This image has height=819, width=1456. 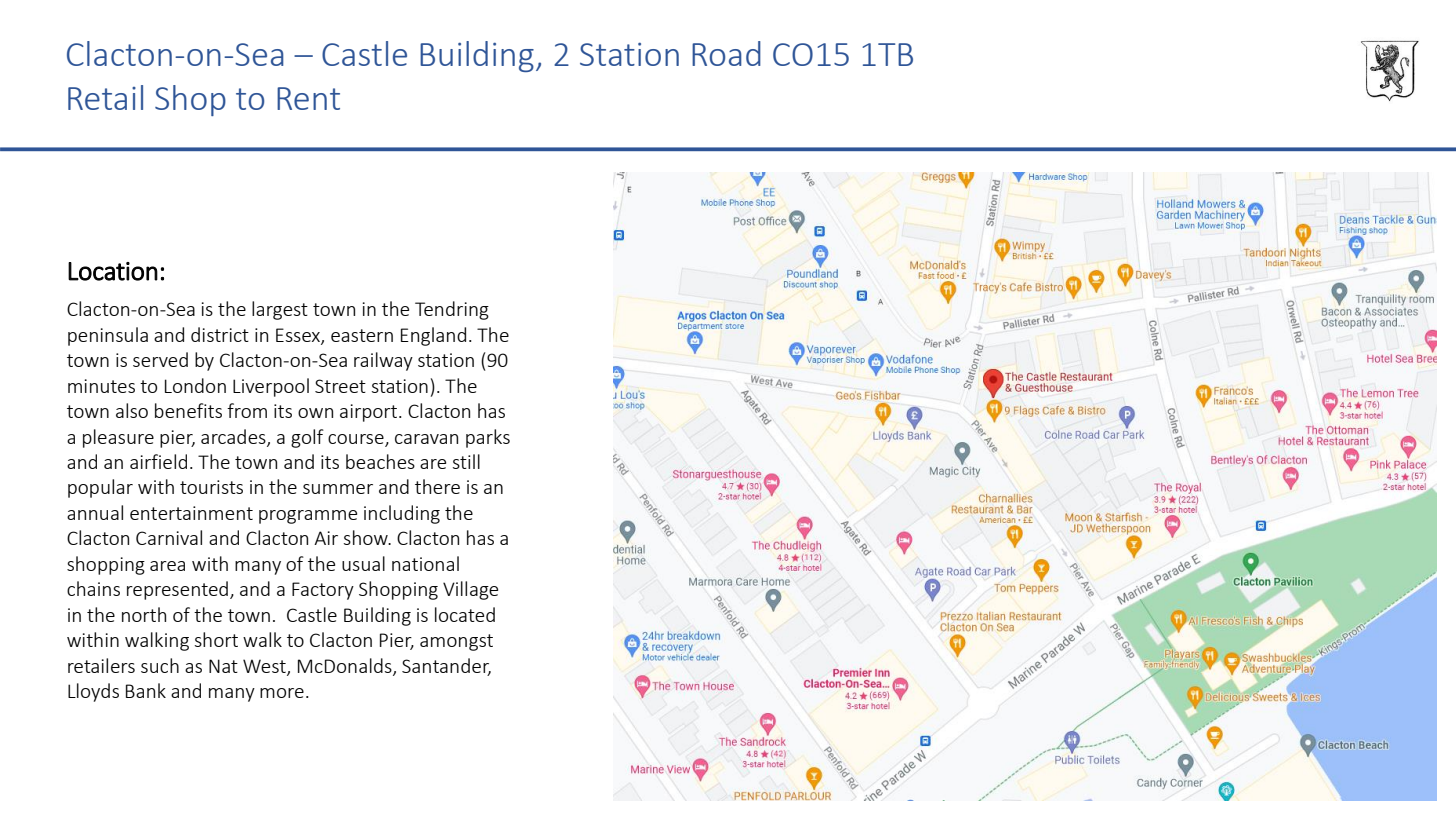 What do you see at coordinates (402, 514) in the image?
I see `including` at bounding box center [402, 514].
